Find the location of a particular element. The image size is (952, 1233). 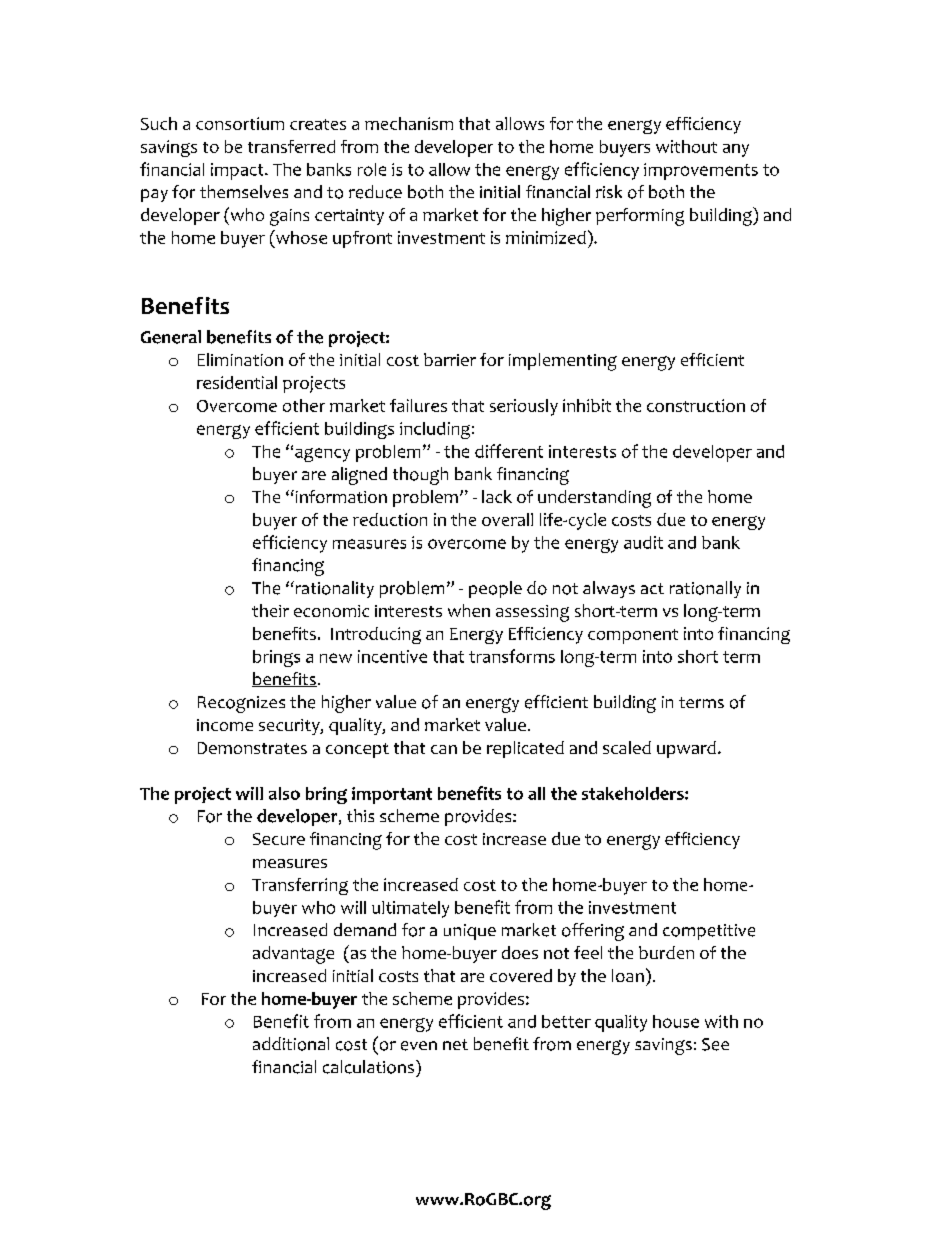

their is located at coordinates (270, 610).
